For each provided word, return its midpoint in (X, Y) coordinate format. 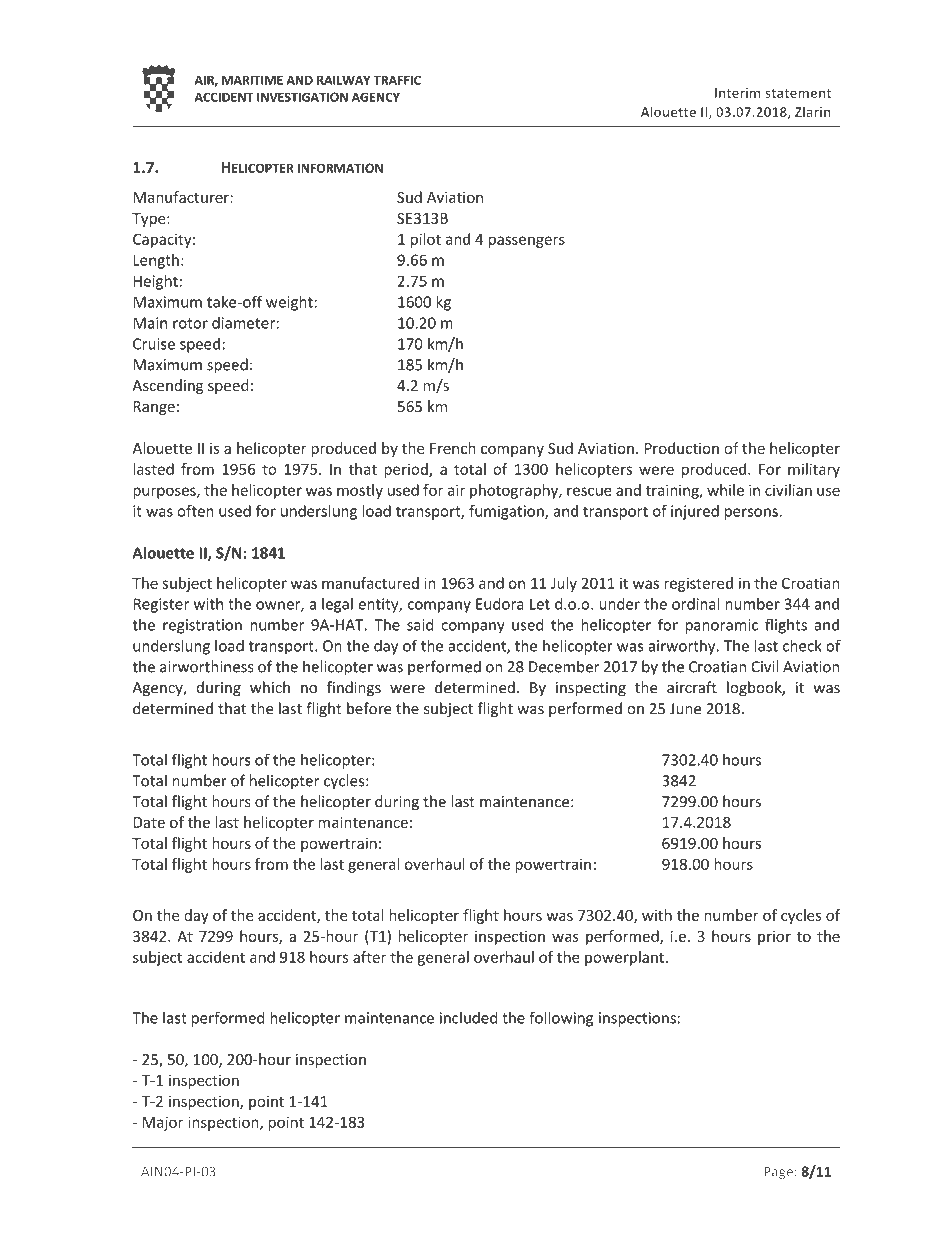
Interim (738, 93)
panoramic (721, 626)
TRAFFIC (397, 80)
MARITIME (252, 80)
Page (778, 1173)
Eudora (500, 604)
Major (163, 1123)
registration (202, 626)
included (468, 1017)
